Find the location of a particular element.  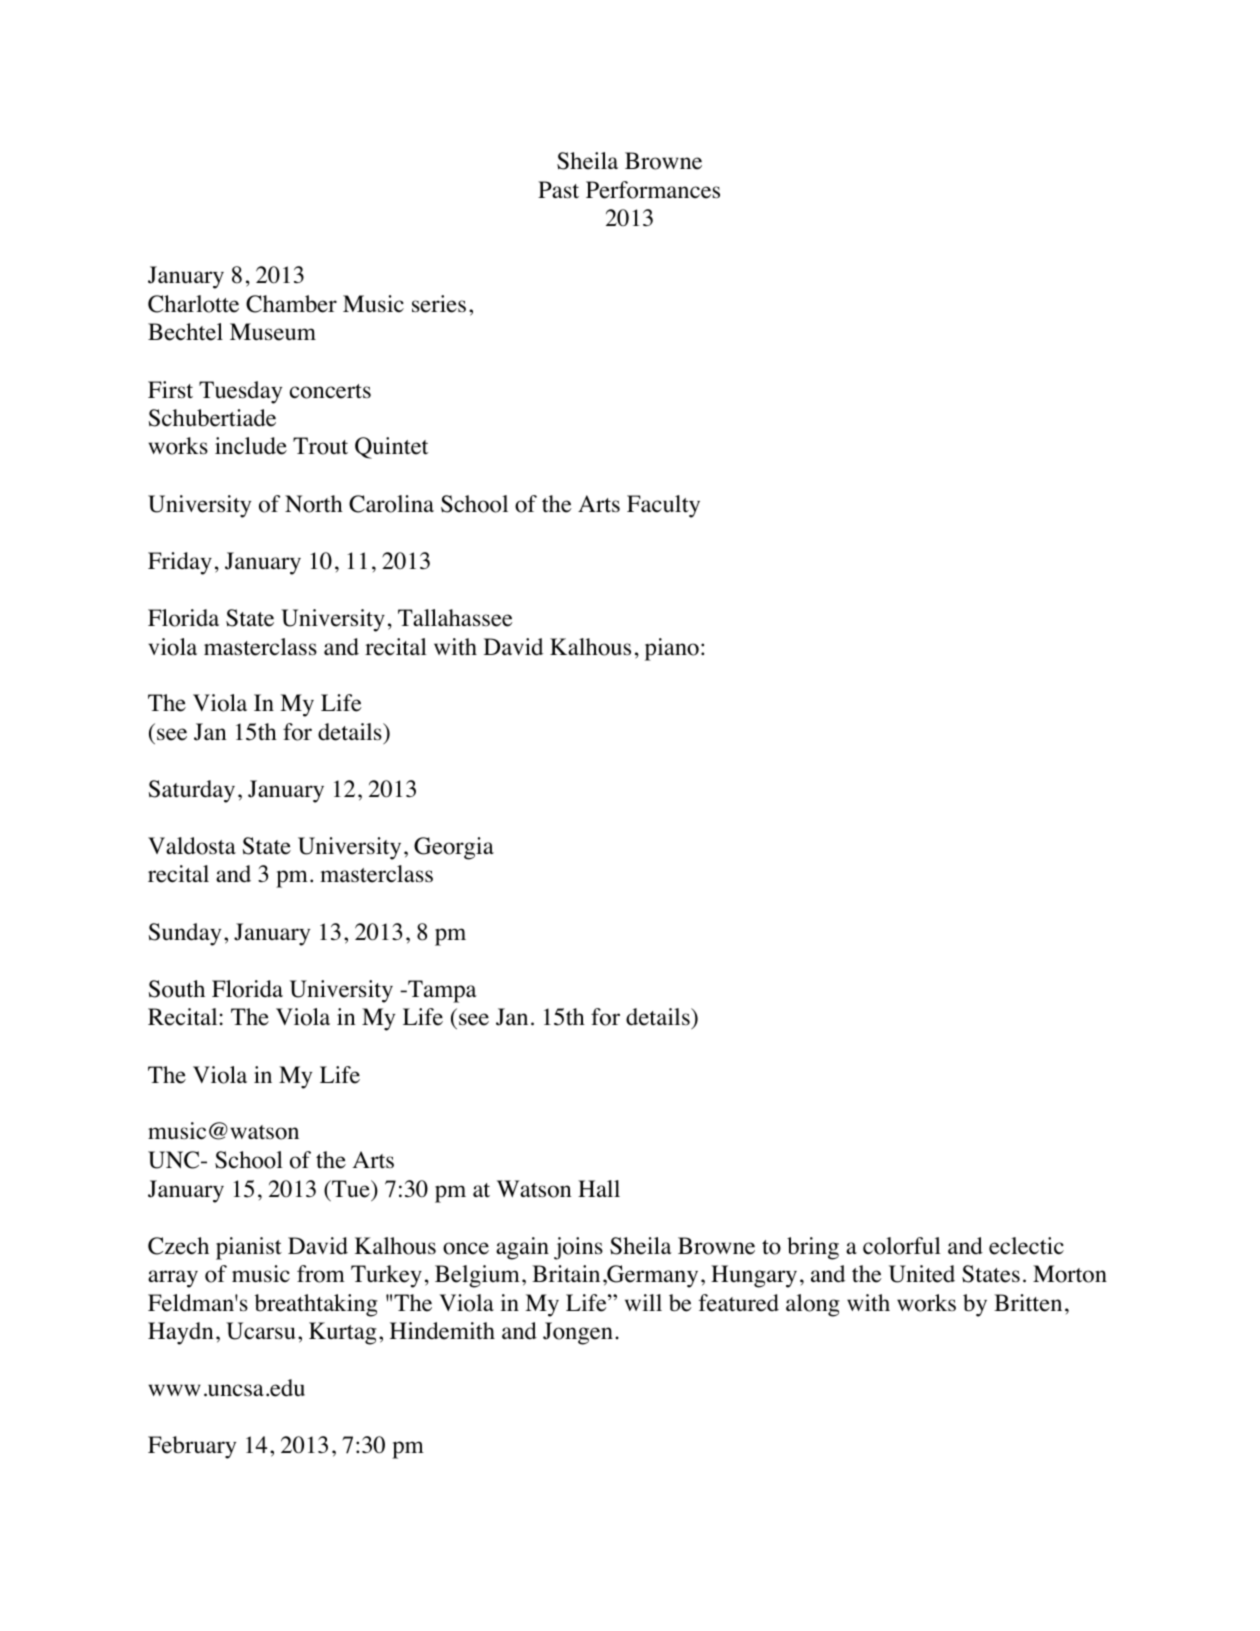

colorful is located at coordinates (902, 1246).
